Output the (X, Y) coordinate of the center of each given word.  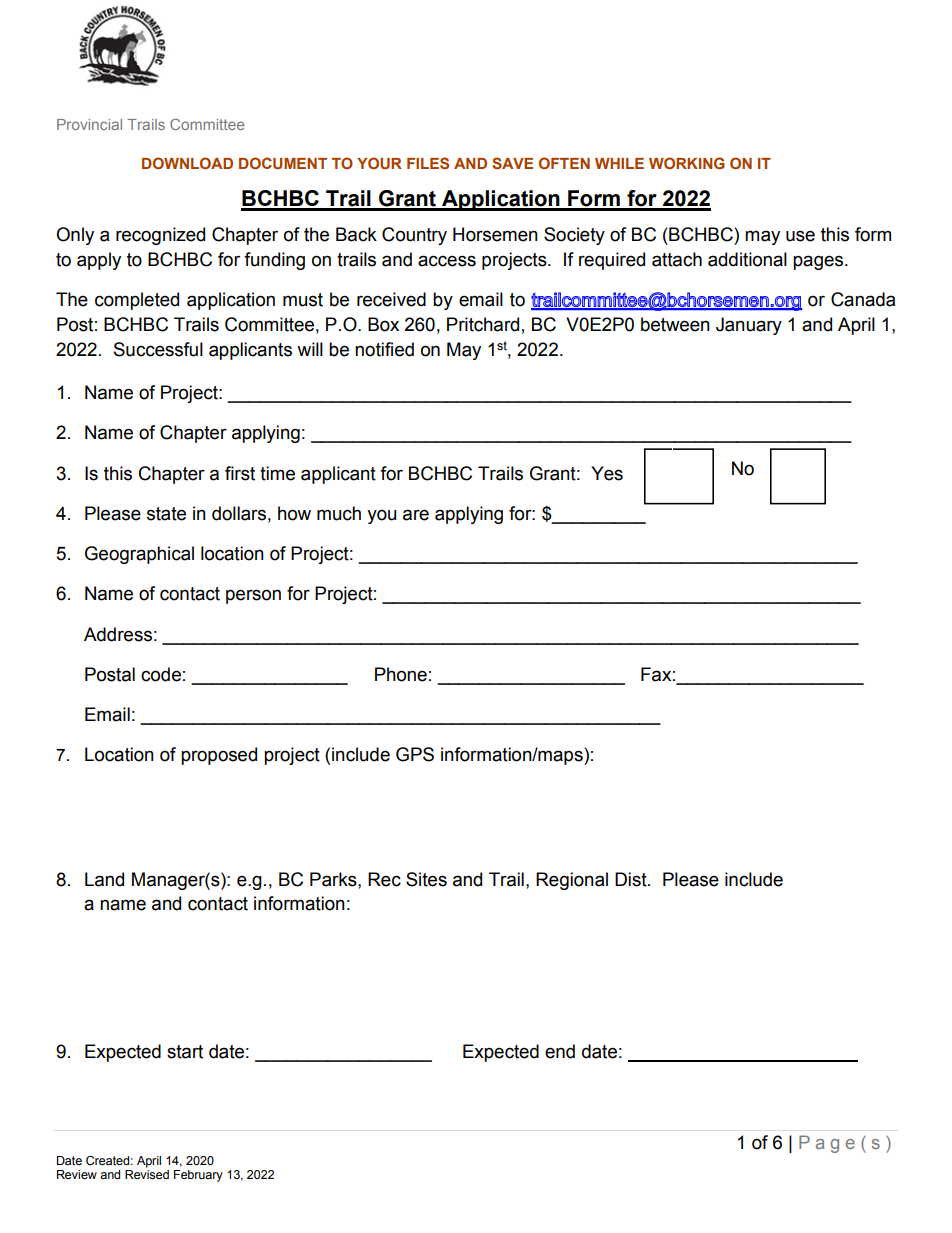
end (560, 1051)
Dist (632, 879)
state (166, 514)
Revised (147, 1173)
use (800, 236)
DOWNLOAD (187, 163)
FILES (428, 163)
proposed (219, 756)
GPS (415, 754)
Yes (607, 473)
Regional (572, 881)
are (416, 515)
